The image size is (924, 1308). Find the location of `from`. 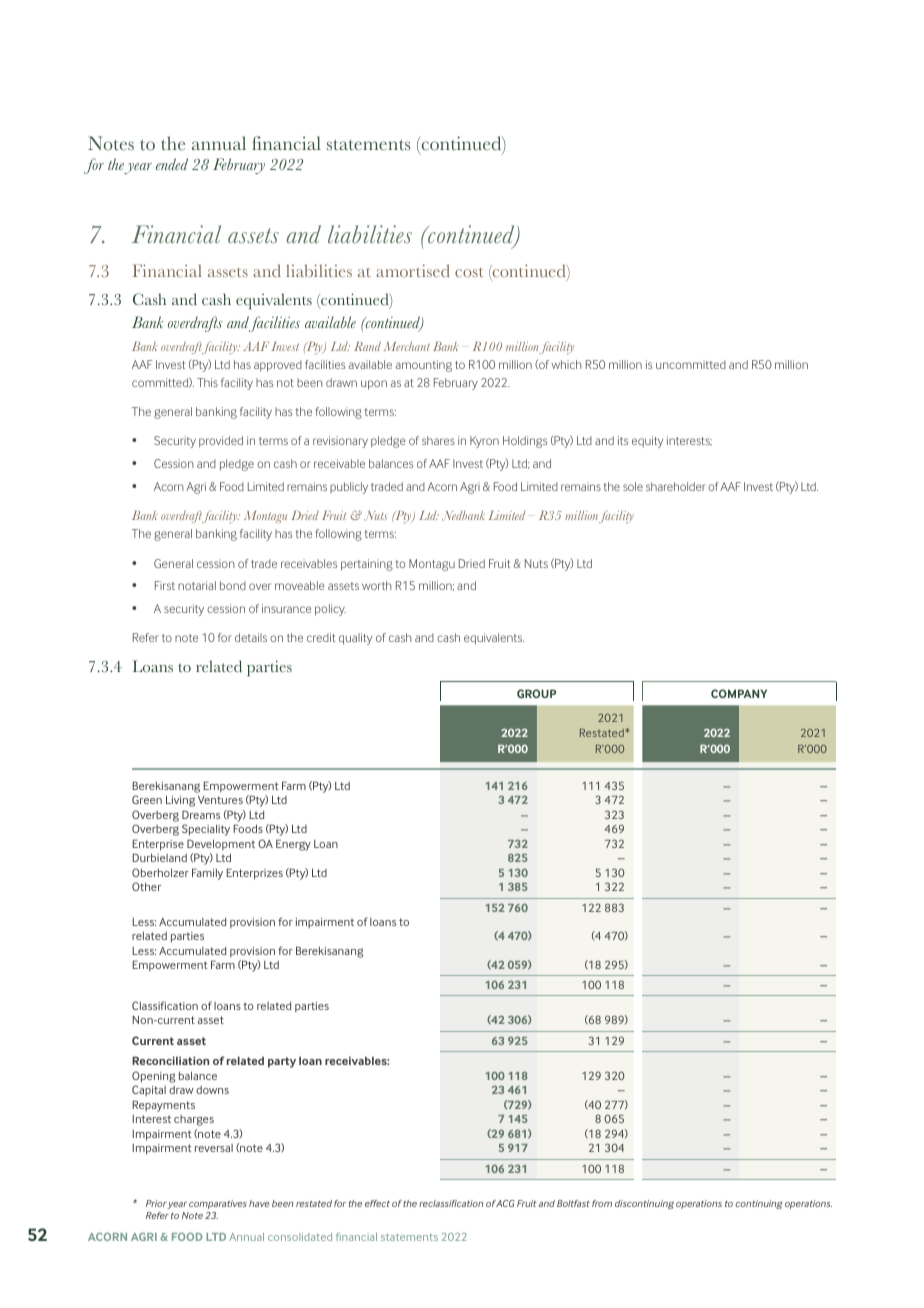

from is located at coordinates (602, 1203).
